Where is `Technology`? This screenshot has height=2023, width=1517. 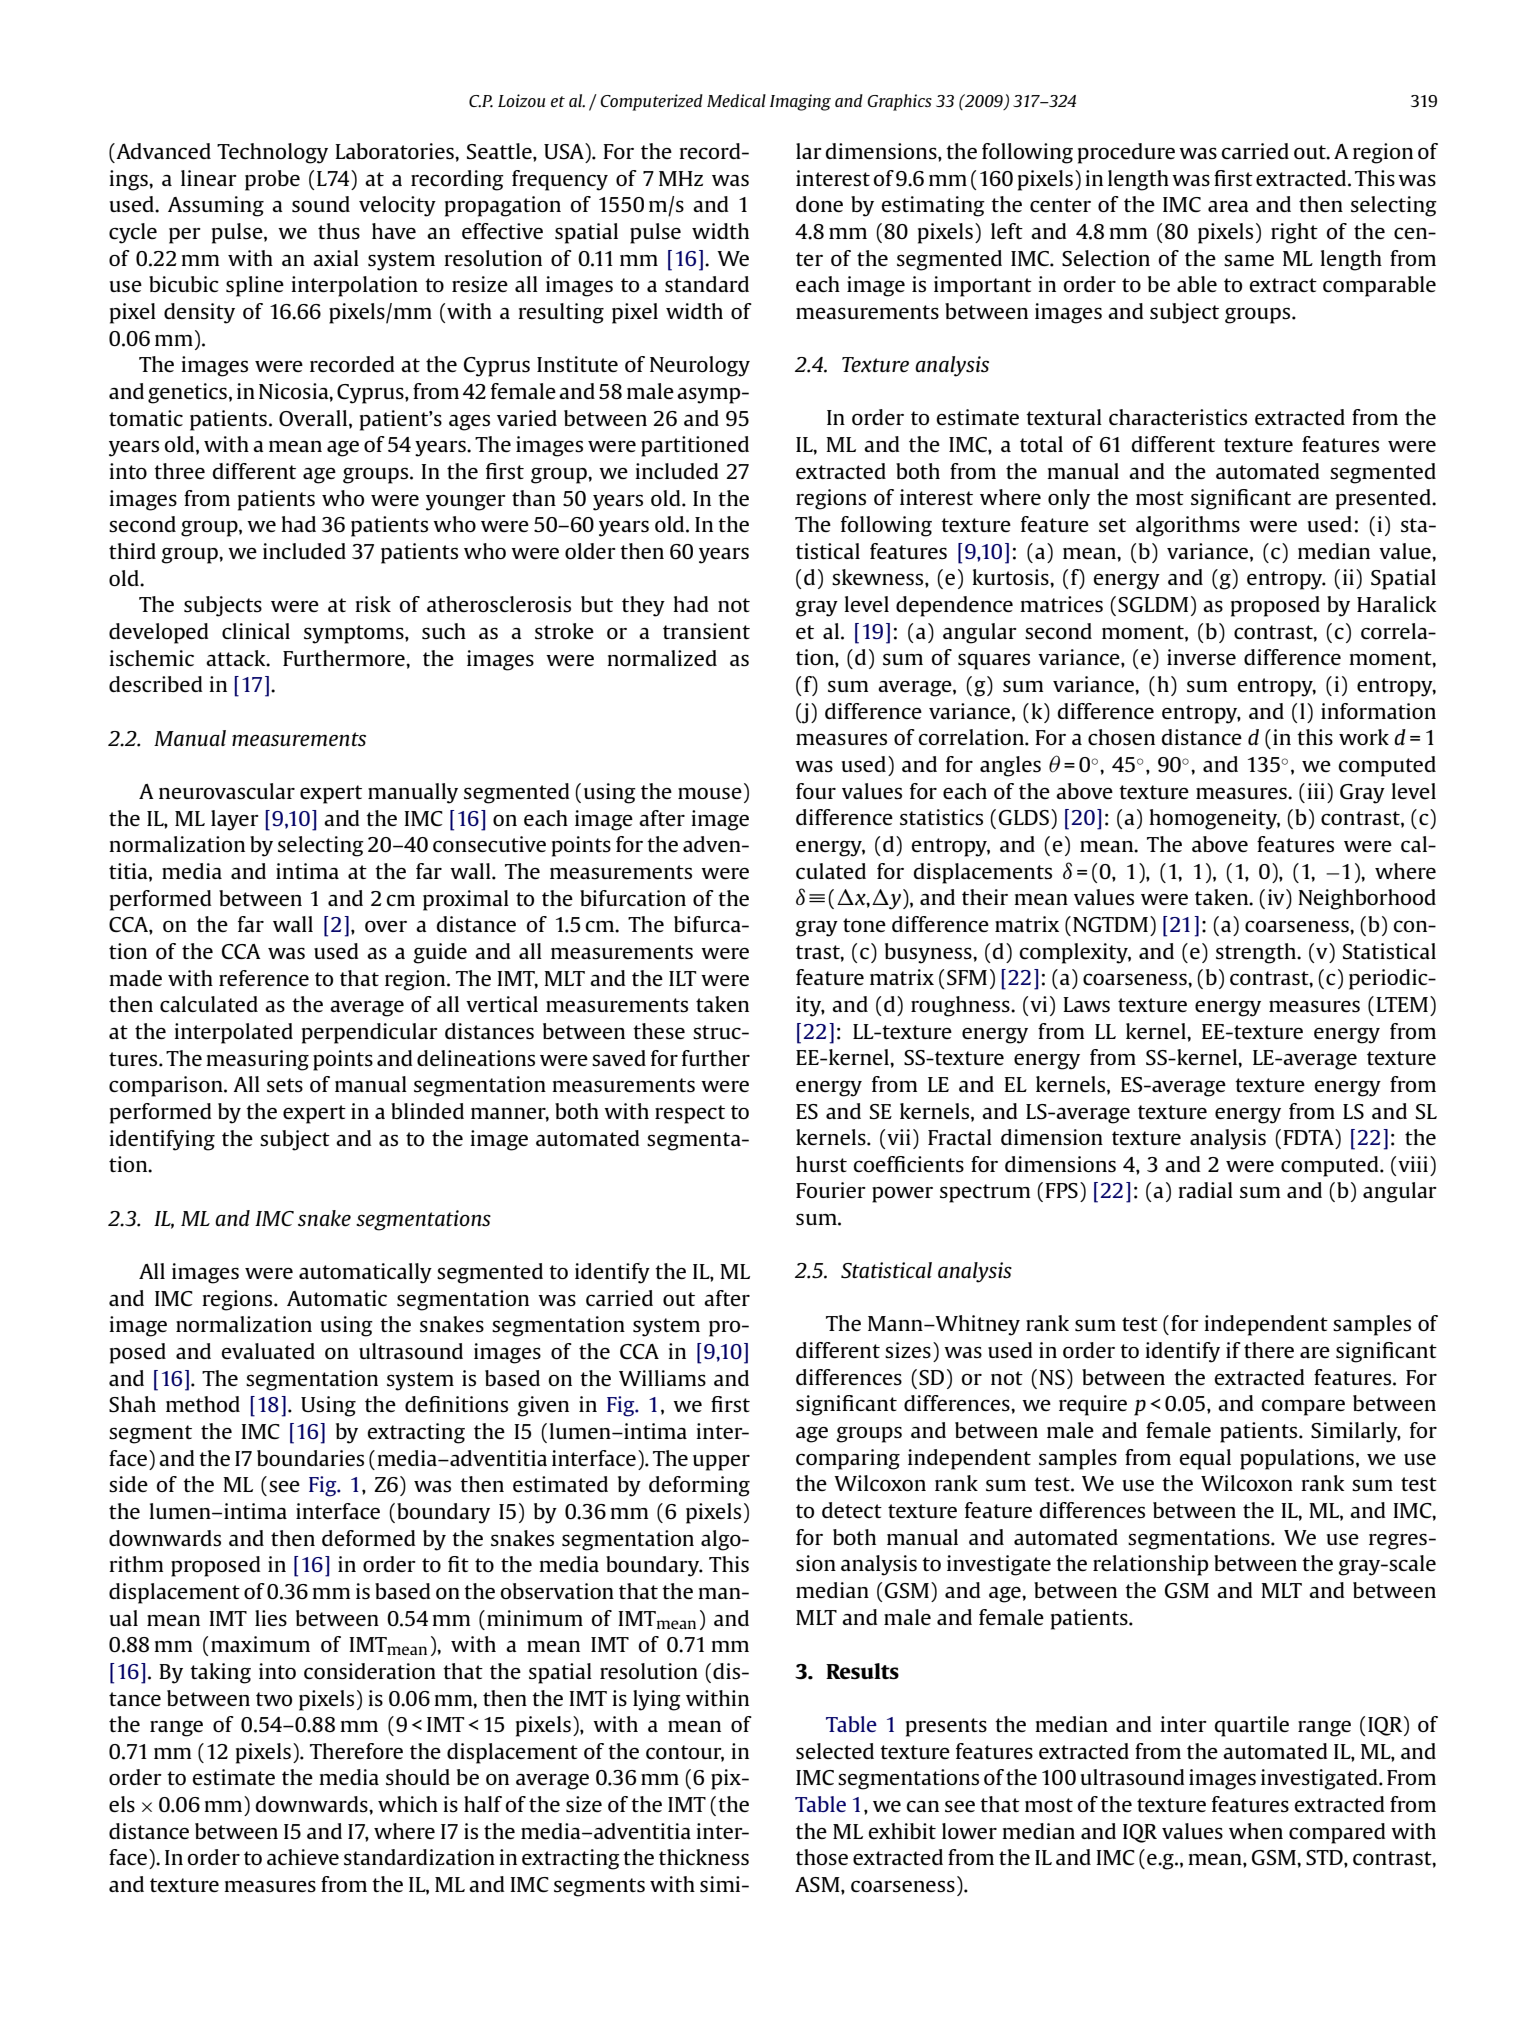 Technology is located at coordinates (272, 153).
